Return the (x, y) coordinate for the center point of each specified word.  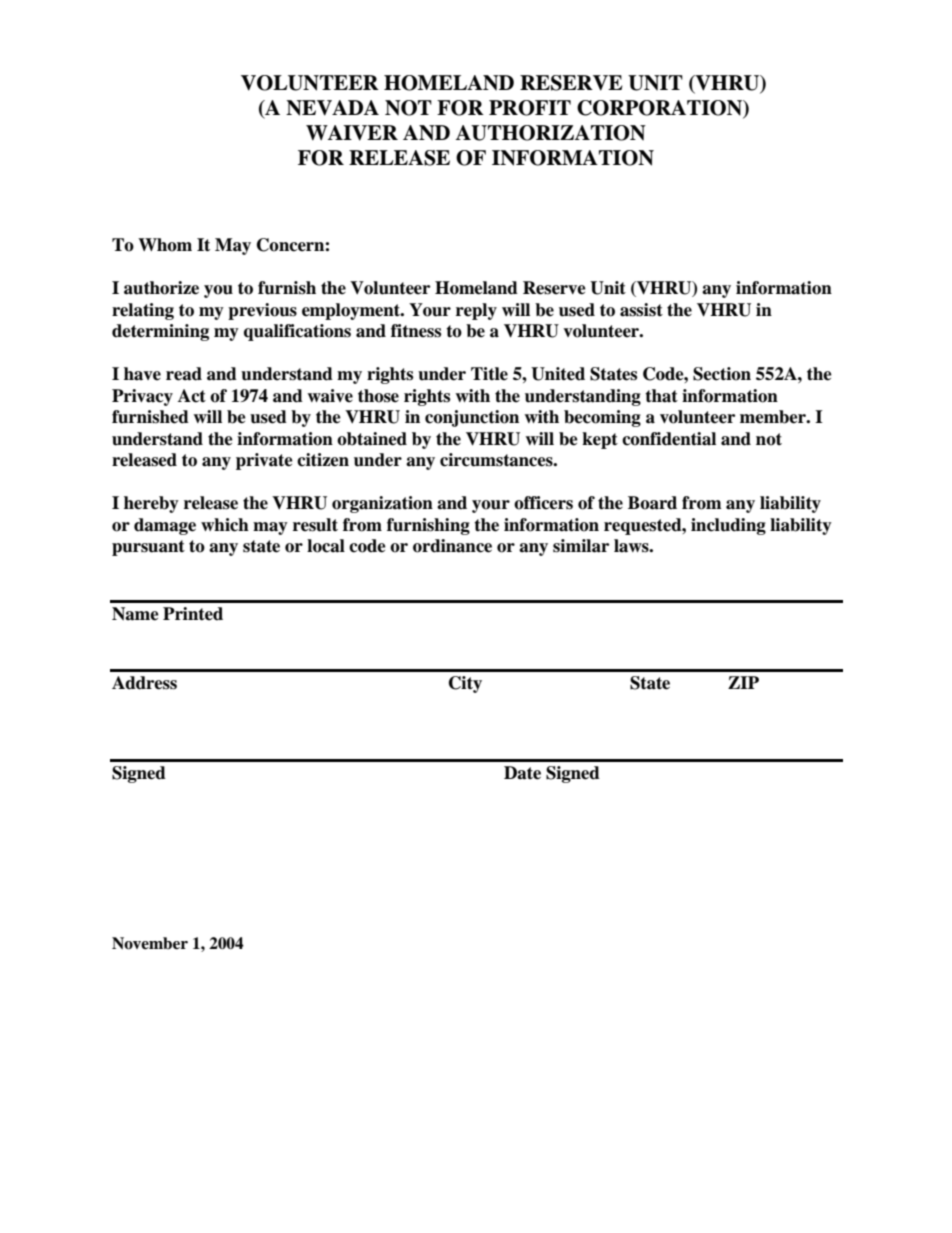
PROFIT (530, 108)
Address (144, 683)
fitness (416, 331)
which (225, 525)
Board (652, 503)
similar (581, 546)
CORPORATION (661, 108)
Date (522, 773)
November (150, 943)
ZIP (743, 682)
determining (160, 332)
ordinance (452, 546)
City (465, 684)
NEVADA (332, 108)
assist (641, 310)
